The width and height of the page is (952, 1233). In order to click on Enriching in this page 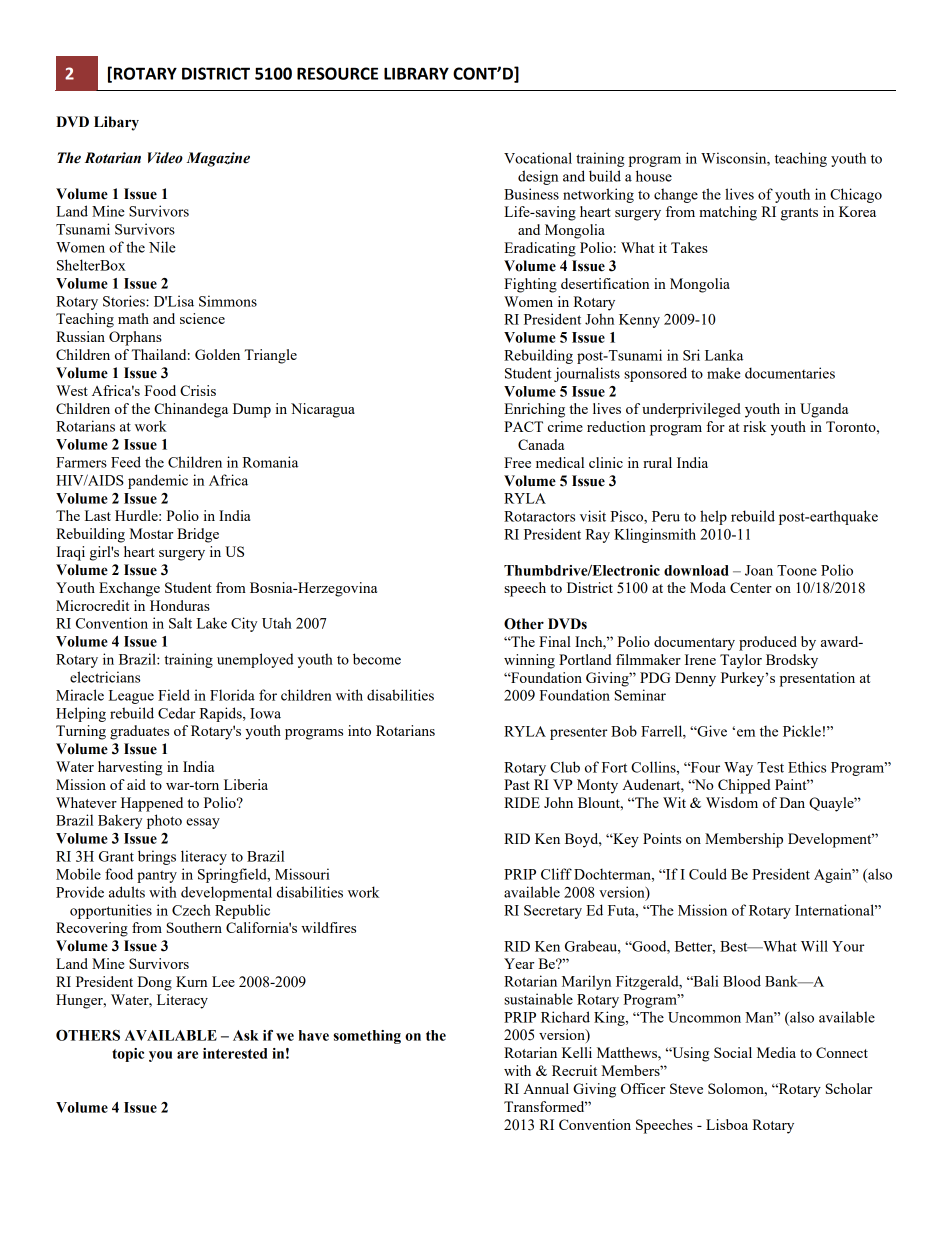, I will do `click(534, 410)`.
